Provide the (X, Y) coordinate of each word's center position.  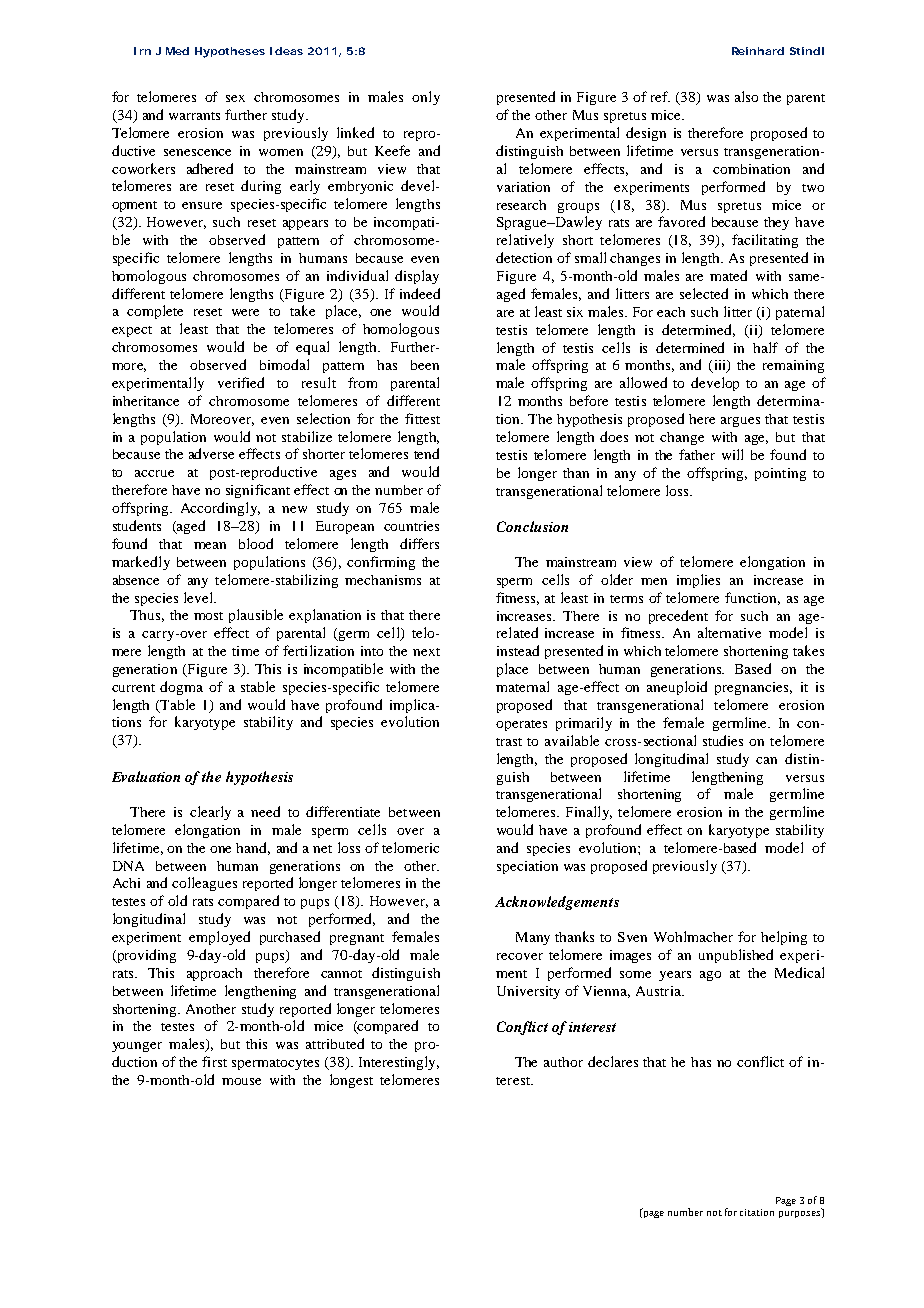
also (746, 96)
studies (723, 740)
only (426, 98)
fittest (422, 418)
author (563, 1062)
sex (235, 98)
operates (521, 725)
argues (740, 422)
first (214, 1061)
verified (241, 382)
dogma (181, 688)
